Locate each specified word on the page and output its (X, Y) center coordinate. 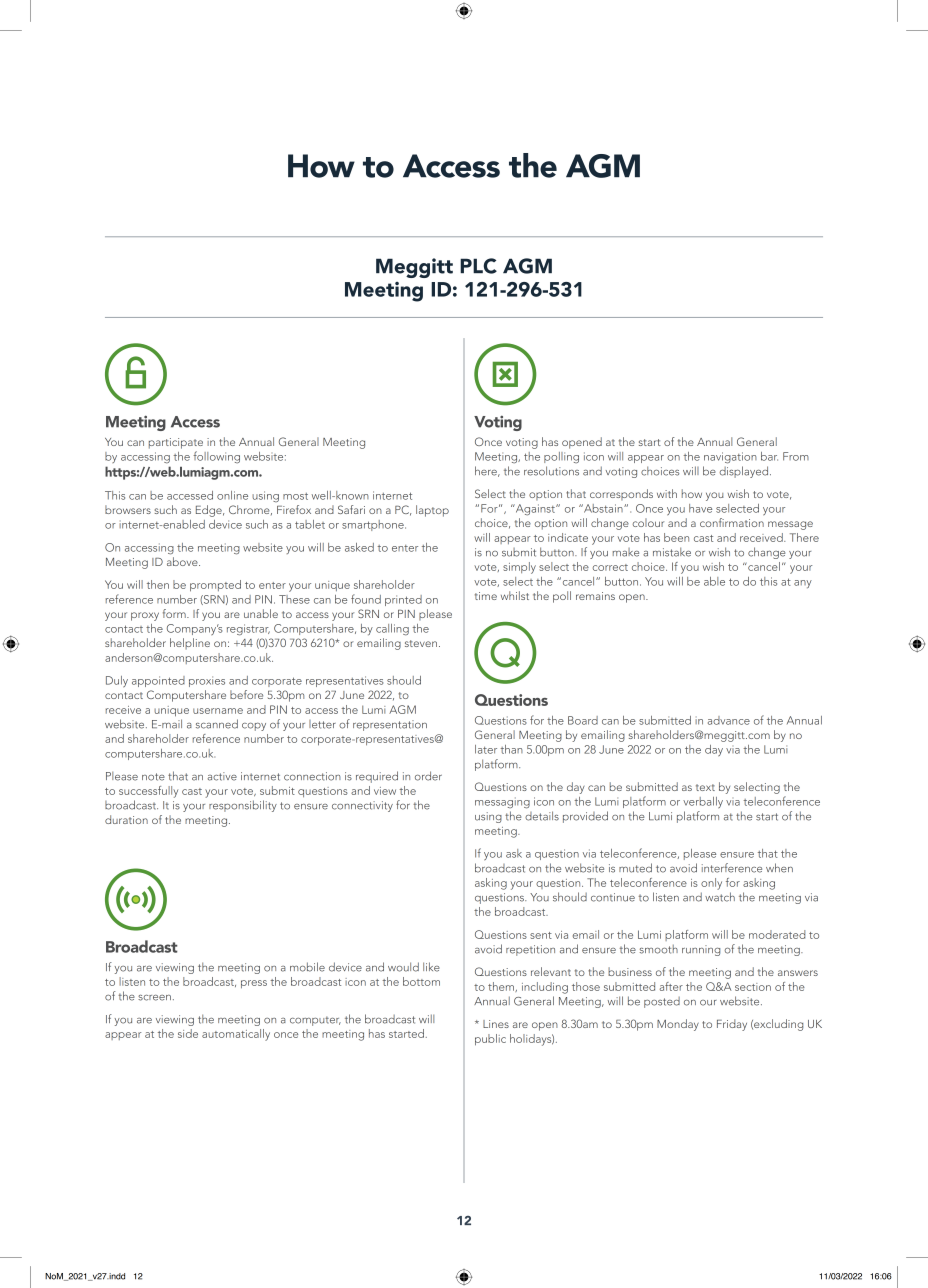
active (222, 776)
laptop (432, 511)
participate (176, 443)
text (705, 787)
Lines (496, 1024)
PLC (478, 266)
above (183, 561)
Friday (732, 1025)
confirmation (732, 522)
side (188, 1033)
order (428, 776)
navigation (730, 458)
